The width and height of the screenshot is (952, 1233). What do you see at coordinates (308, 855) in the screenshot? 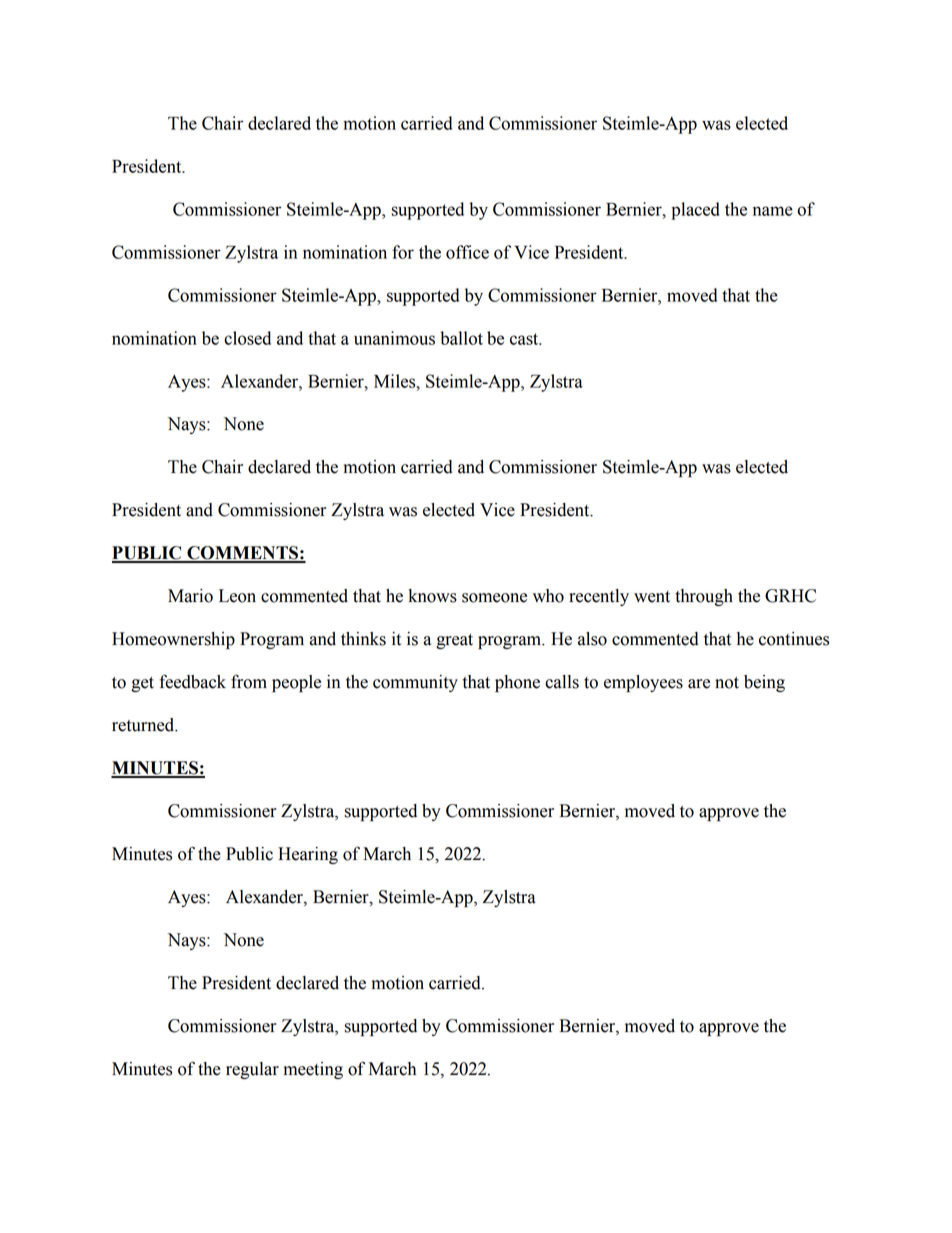
I see `Hearing` at bounding box center [308, 855].
